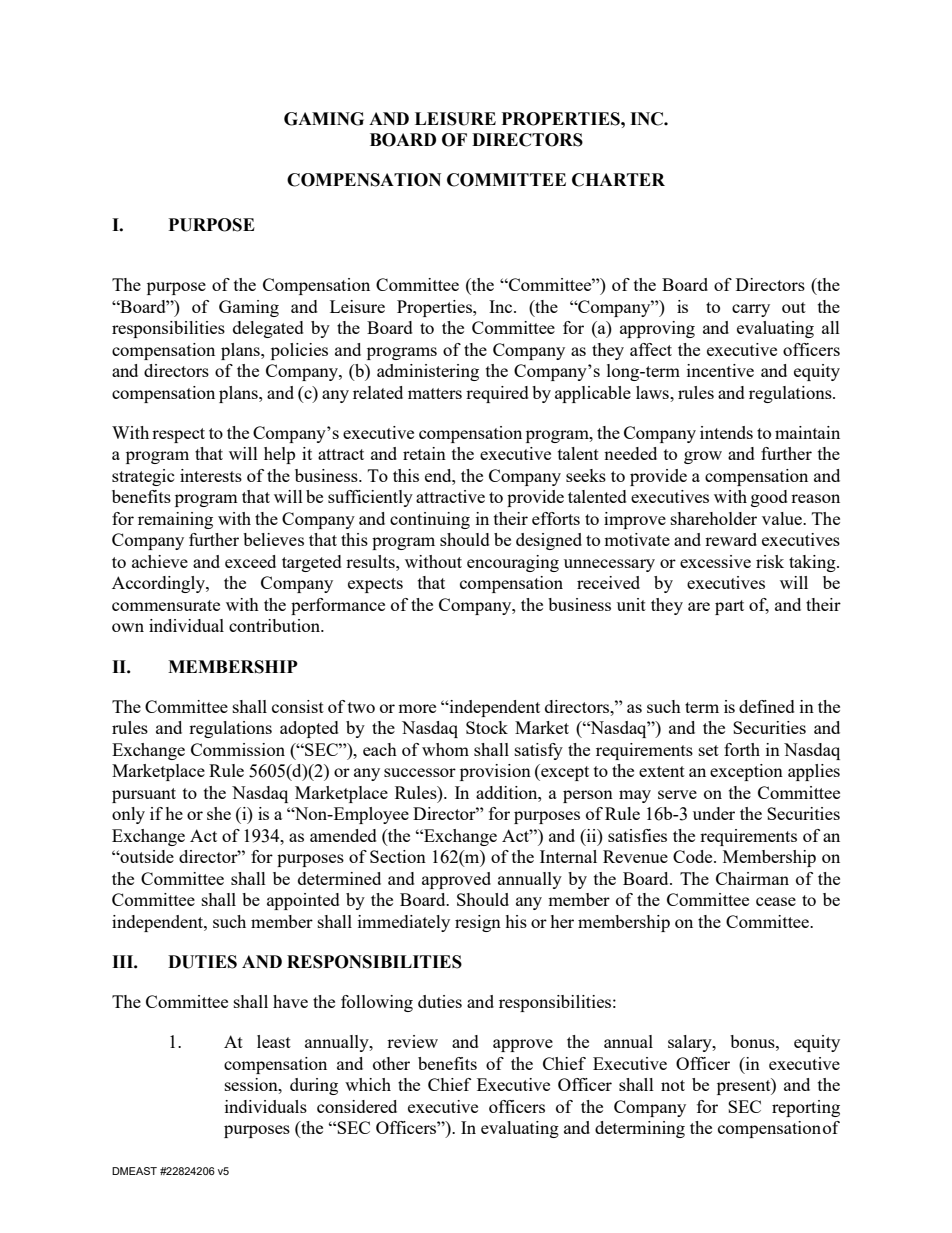 This page has height=1233, width=952. I want to click on not, so click(673, 1085).
